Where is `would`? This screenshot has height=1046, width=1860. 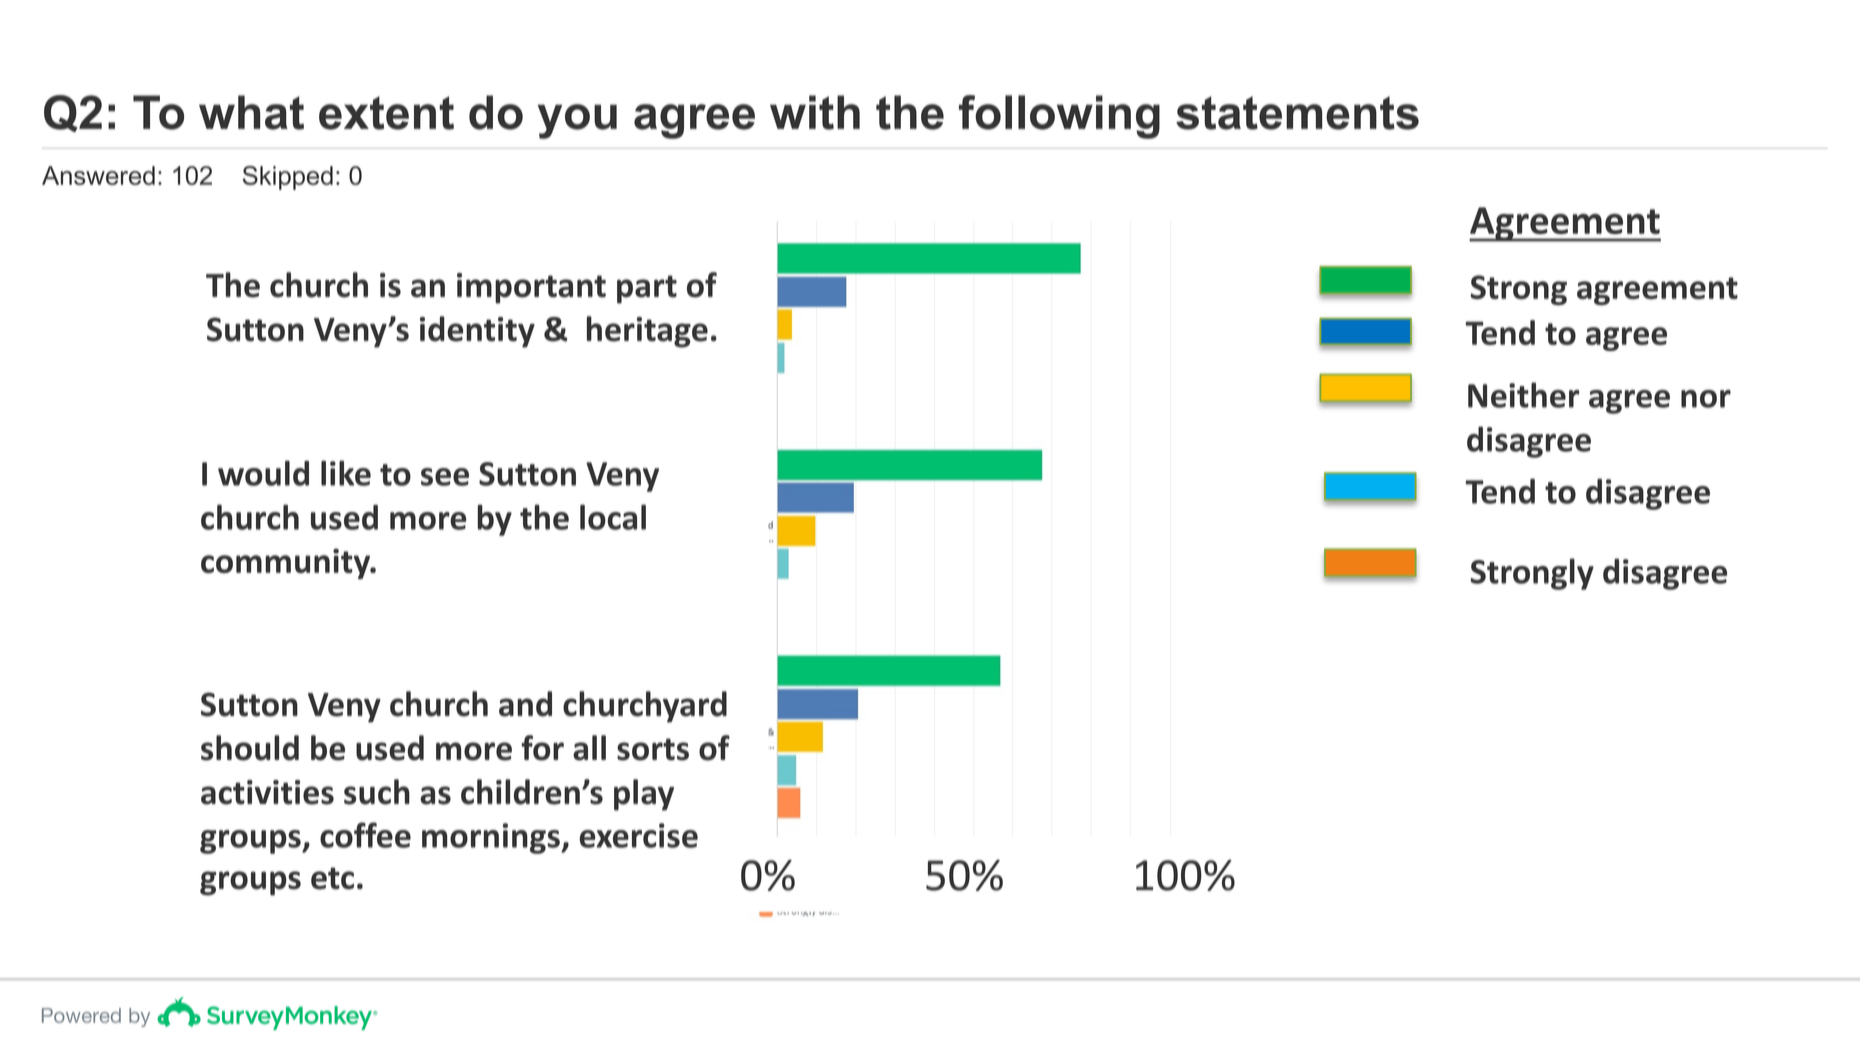
would is located at coordinates (263, 473).
